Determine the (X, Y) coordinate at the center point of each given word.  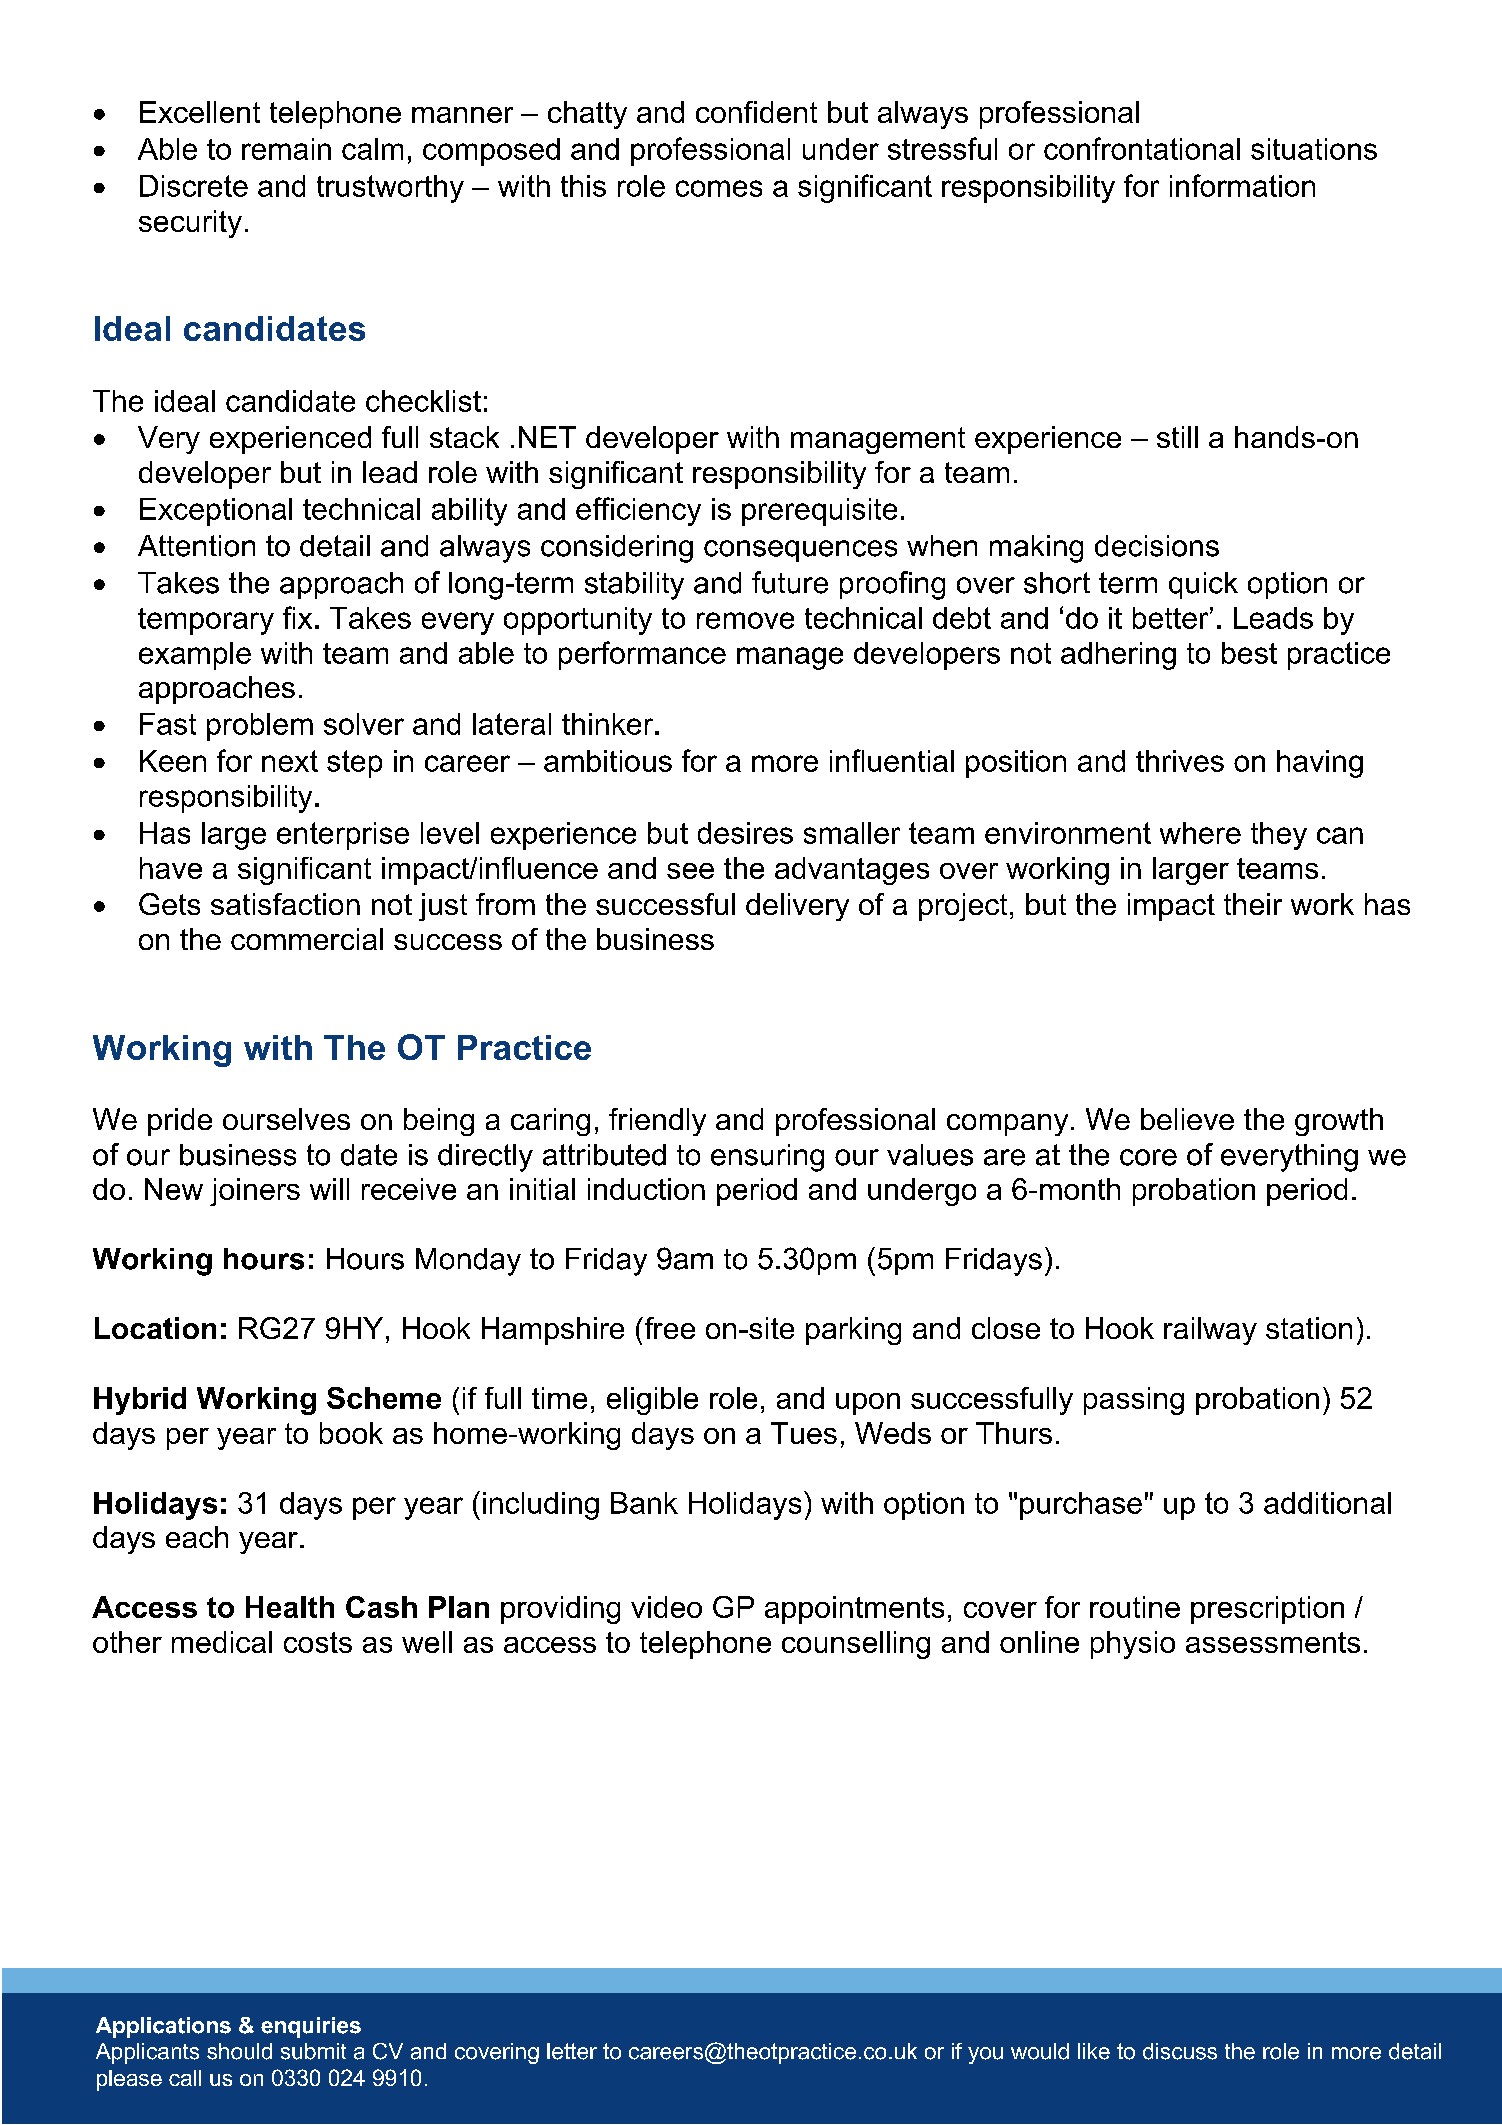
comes (719, 188)
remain (286, 149)
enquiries (311, 2027)
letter (572, 2051)
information (1242, 185)
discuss (1180, 2051)
